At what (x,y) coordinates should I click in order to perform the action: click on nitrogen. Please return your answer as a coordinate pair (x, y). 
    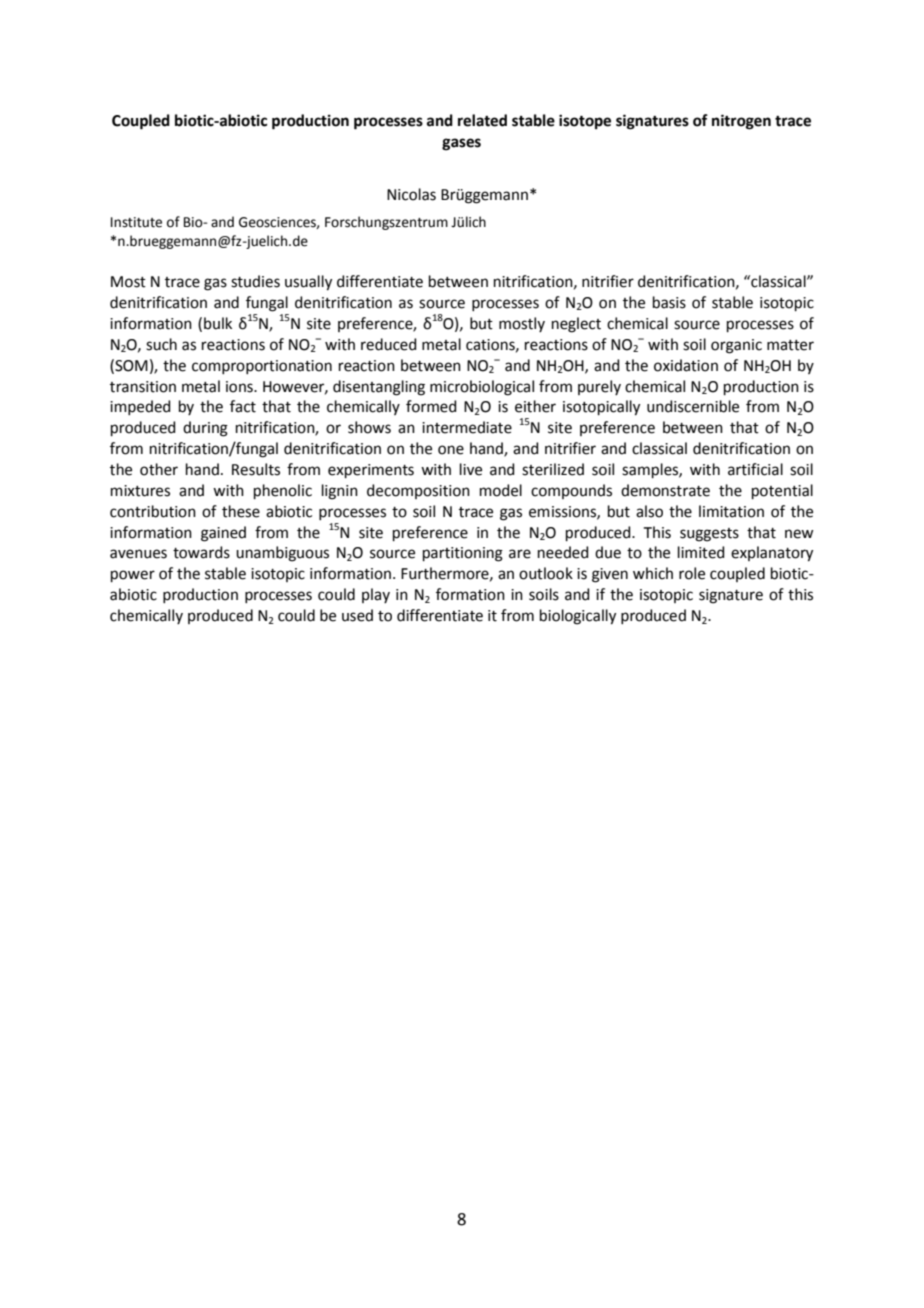
    Looking at the image, I should click on (741, 122).
